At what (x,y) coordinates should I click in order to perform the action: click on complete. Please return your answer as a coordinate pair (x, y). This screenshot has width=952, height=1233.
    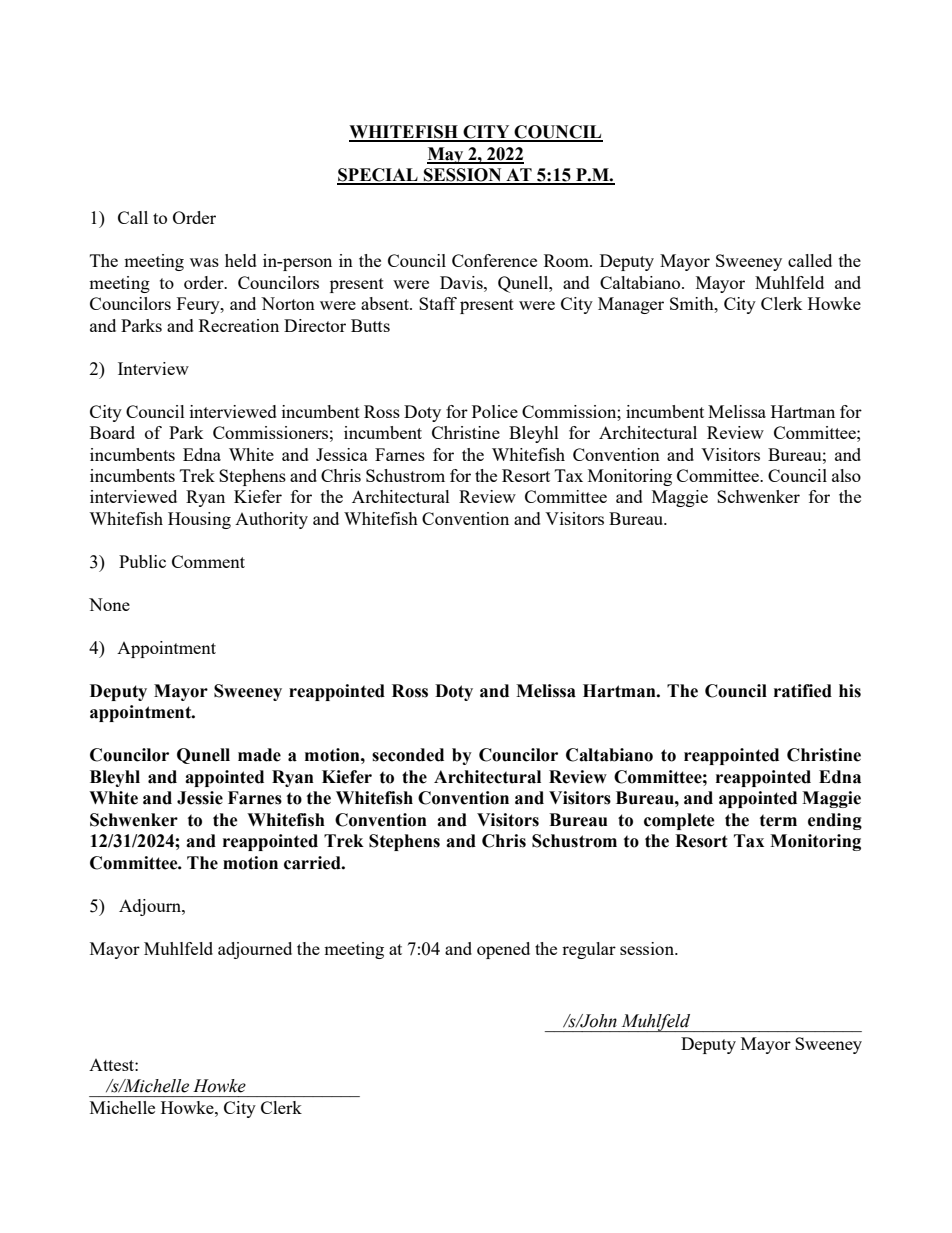
    Looking at the image, I should click on (679, 821).
